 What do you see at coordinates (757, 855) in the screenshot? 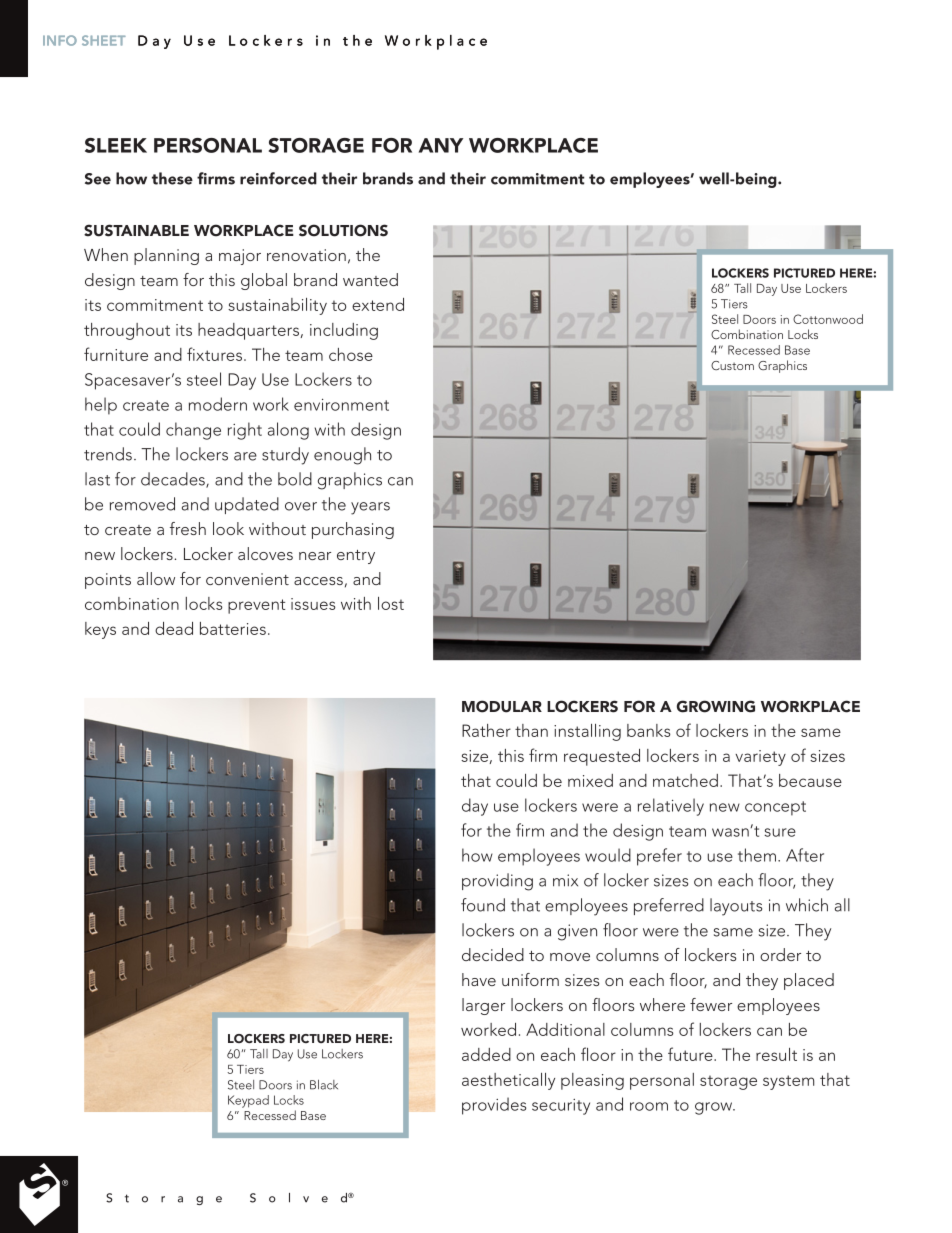
I see `them` at bounding box center [757, 855].
